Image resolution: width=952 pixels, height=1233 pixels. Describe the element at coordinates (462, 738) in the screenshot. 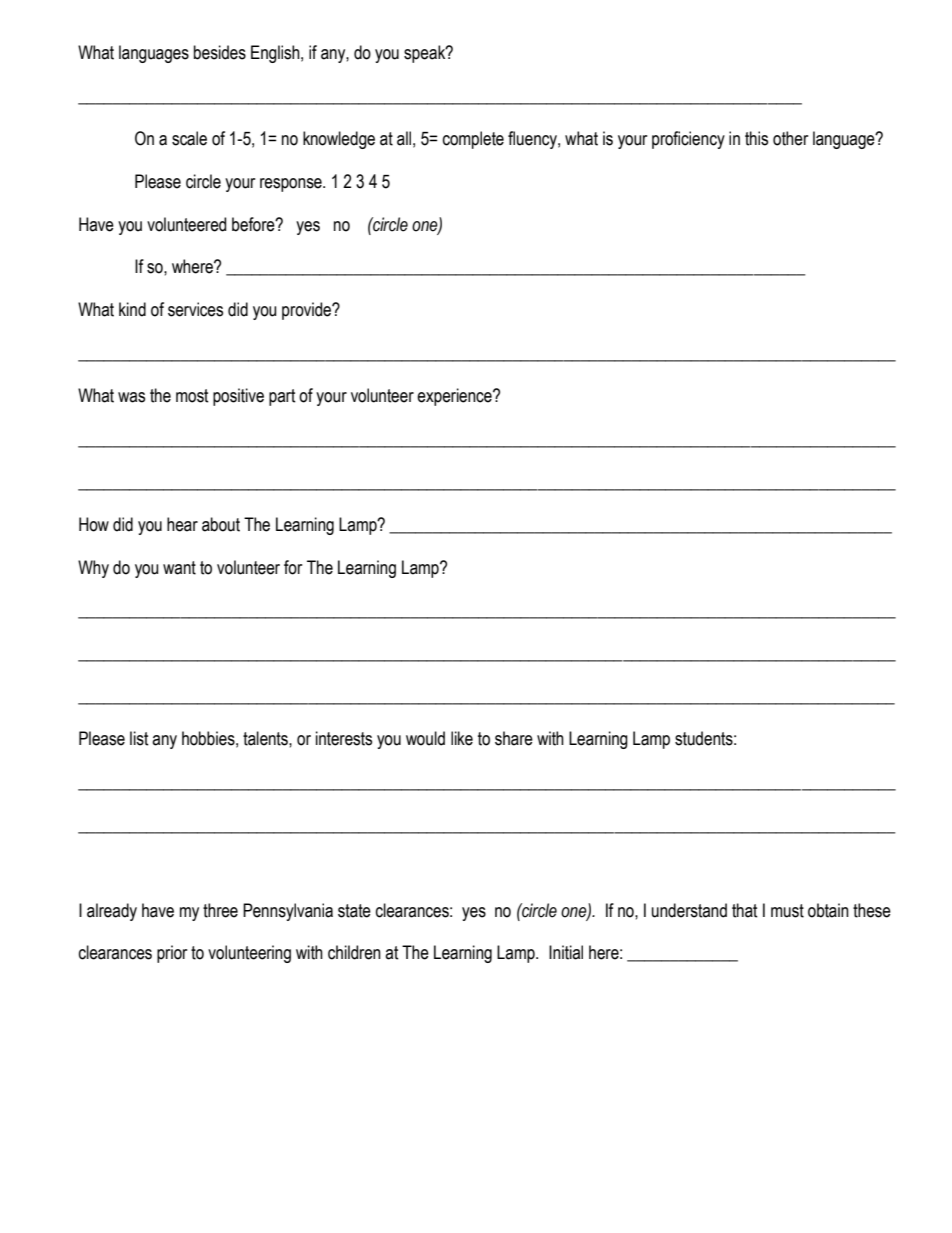

I see `like` at that location.
